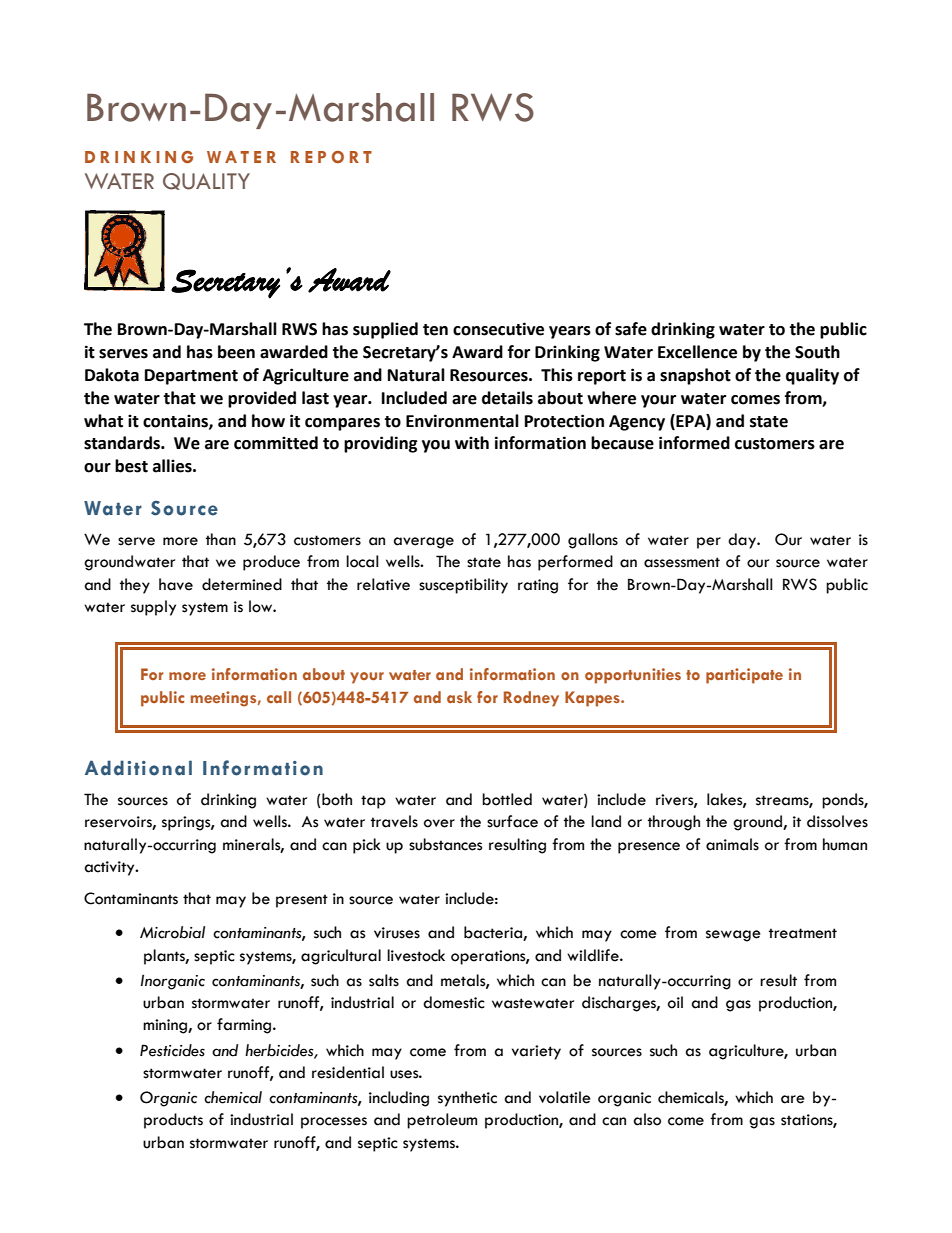 The height and width of the page is (1233, 952). Describe the element at coordinates (682, 562) in the page. I see `assessment` at that location.
